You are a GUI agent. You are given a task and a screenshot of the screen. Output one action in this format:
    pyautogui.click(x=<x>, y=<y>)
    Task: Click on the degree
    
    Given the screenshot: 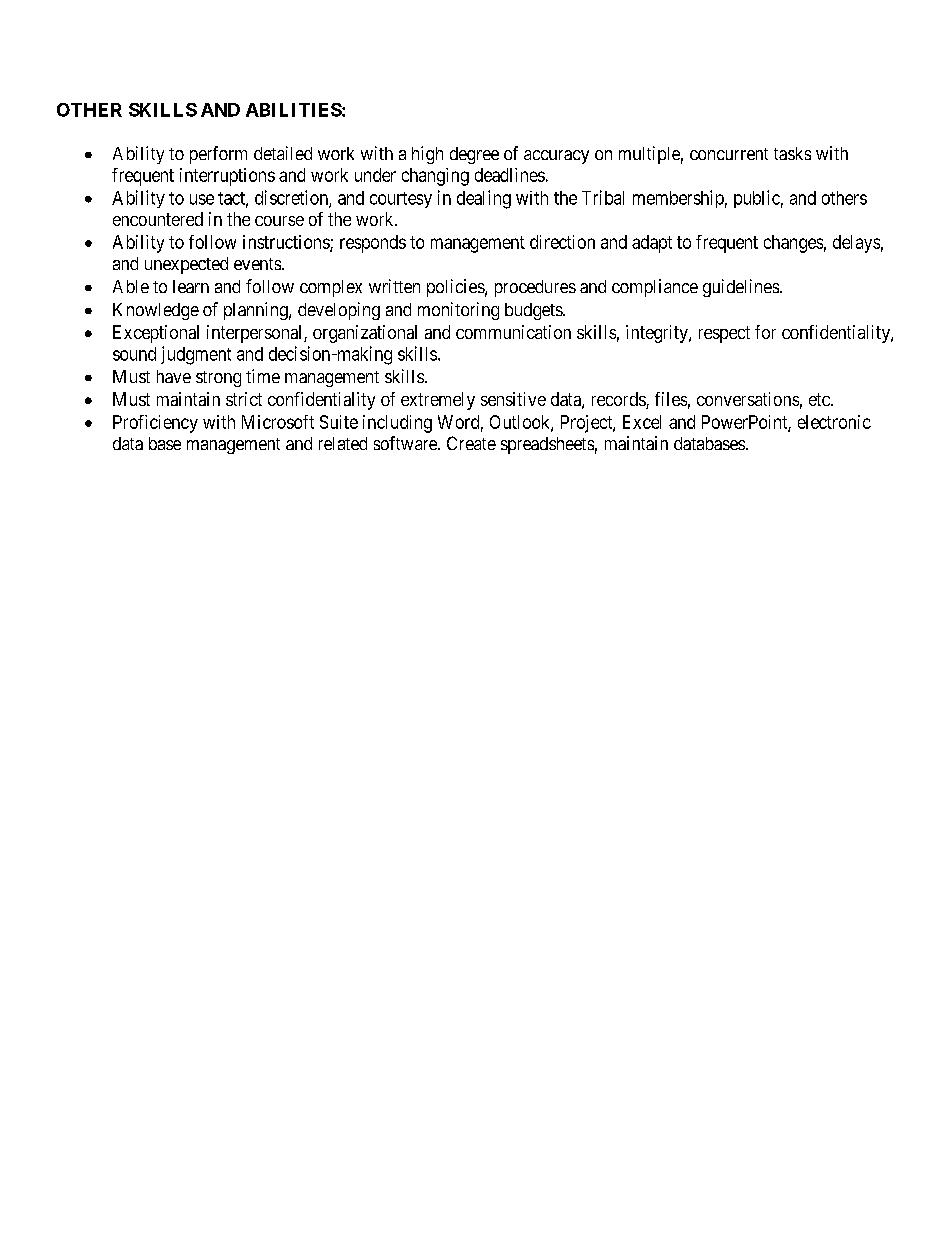 What is the action you would take?
    pyautogui.click(x=474, y=155)
